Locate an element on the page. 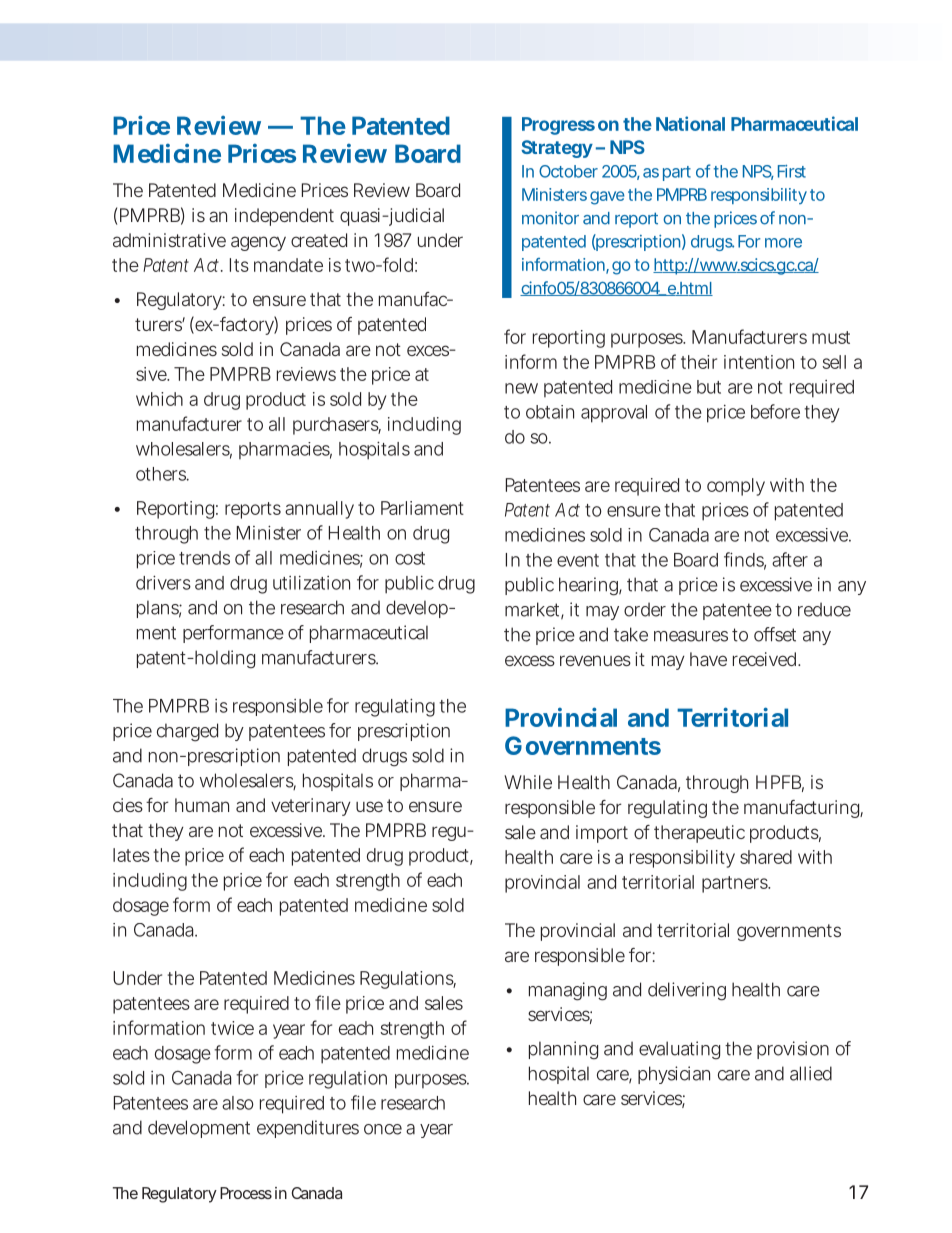  Process is located at coordinates (246, 1193).
